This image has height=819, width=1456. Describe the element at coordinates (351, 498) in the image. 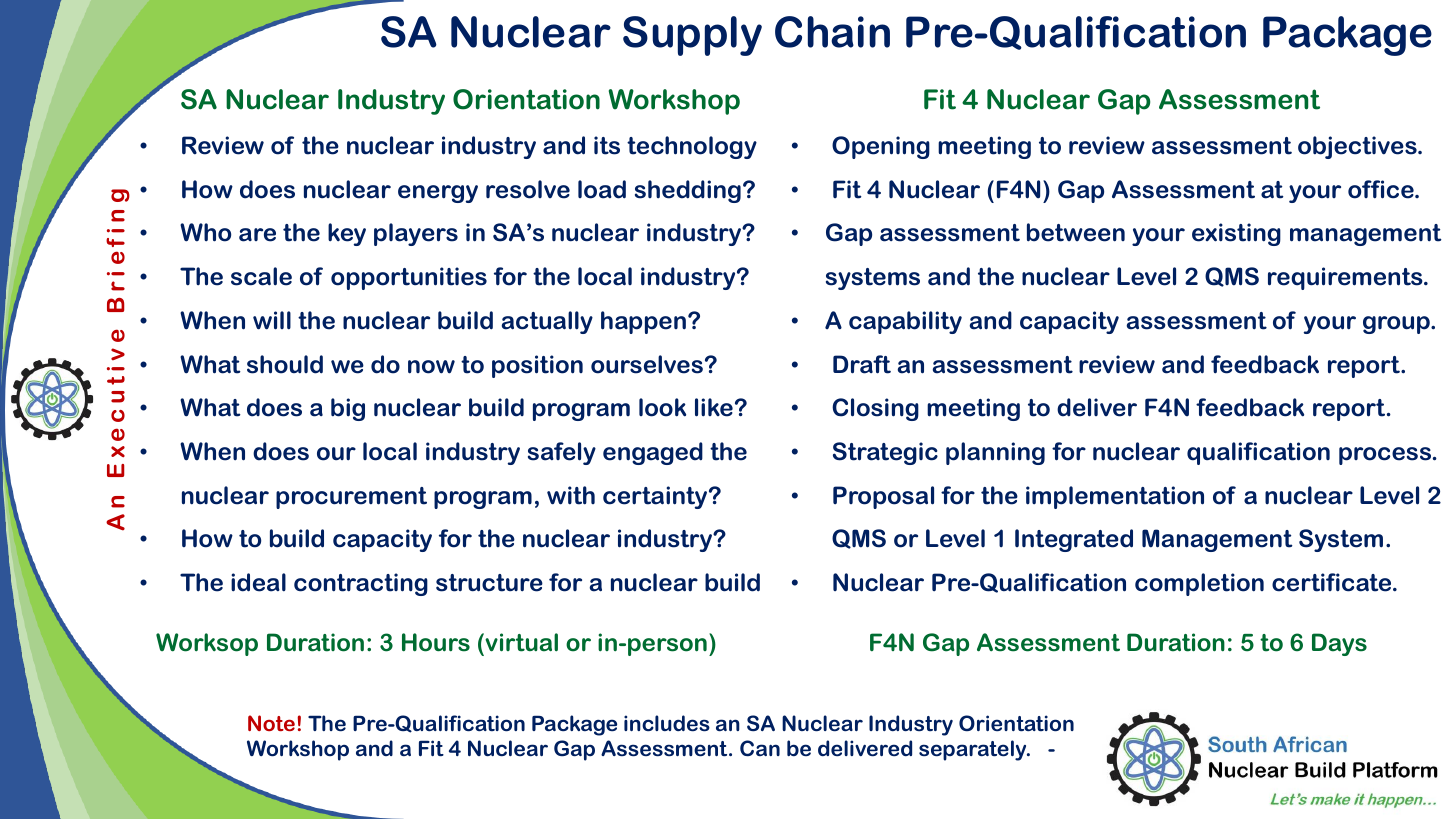

I see `procurement` at that location.
